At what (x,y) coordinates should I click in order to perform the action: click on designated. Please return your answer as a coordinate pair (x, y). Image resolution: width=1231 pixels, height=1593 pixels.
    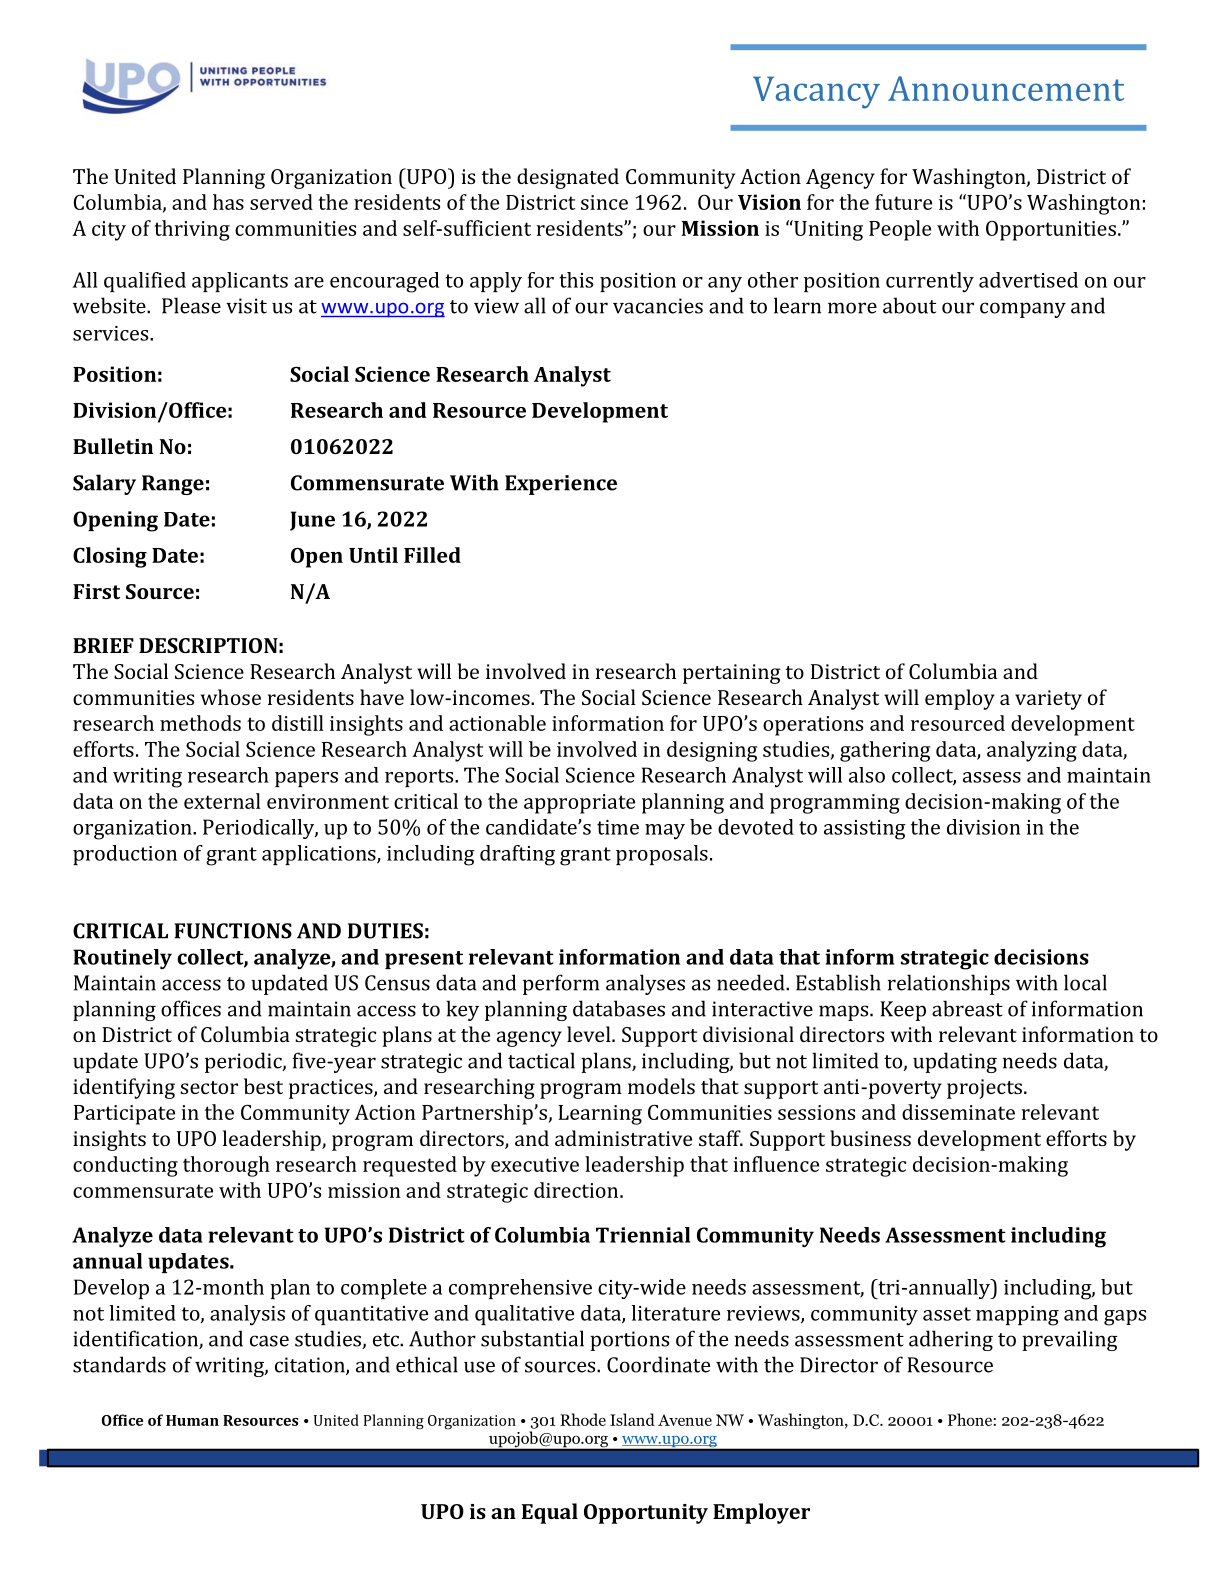
    Looking at the image, I should click on (568, 178).
